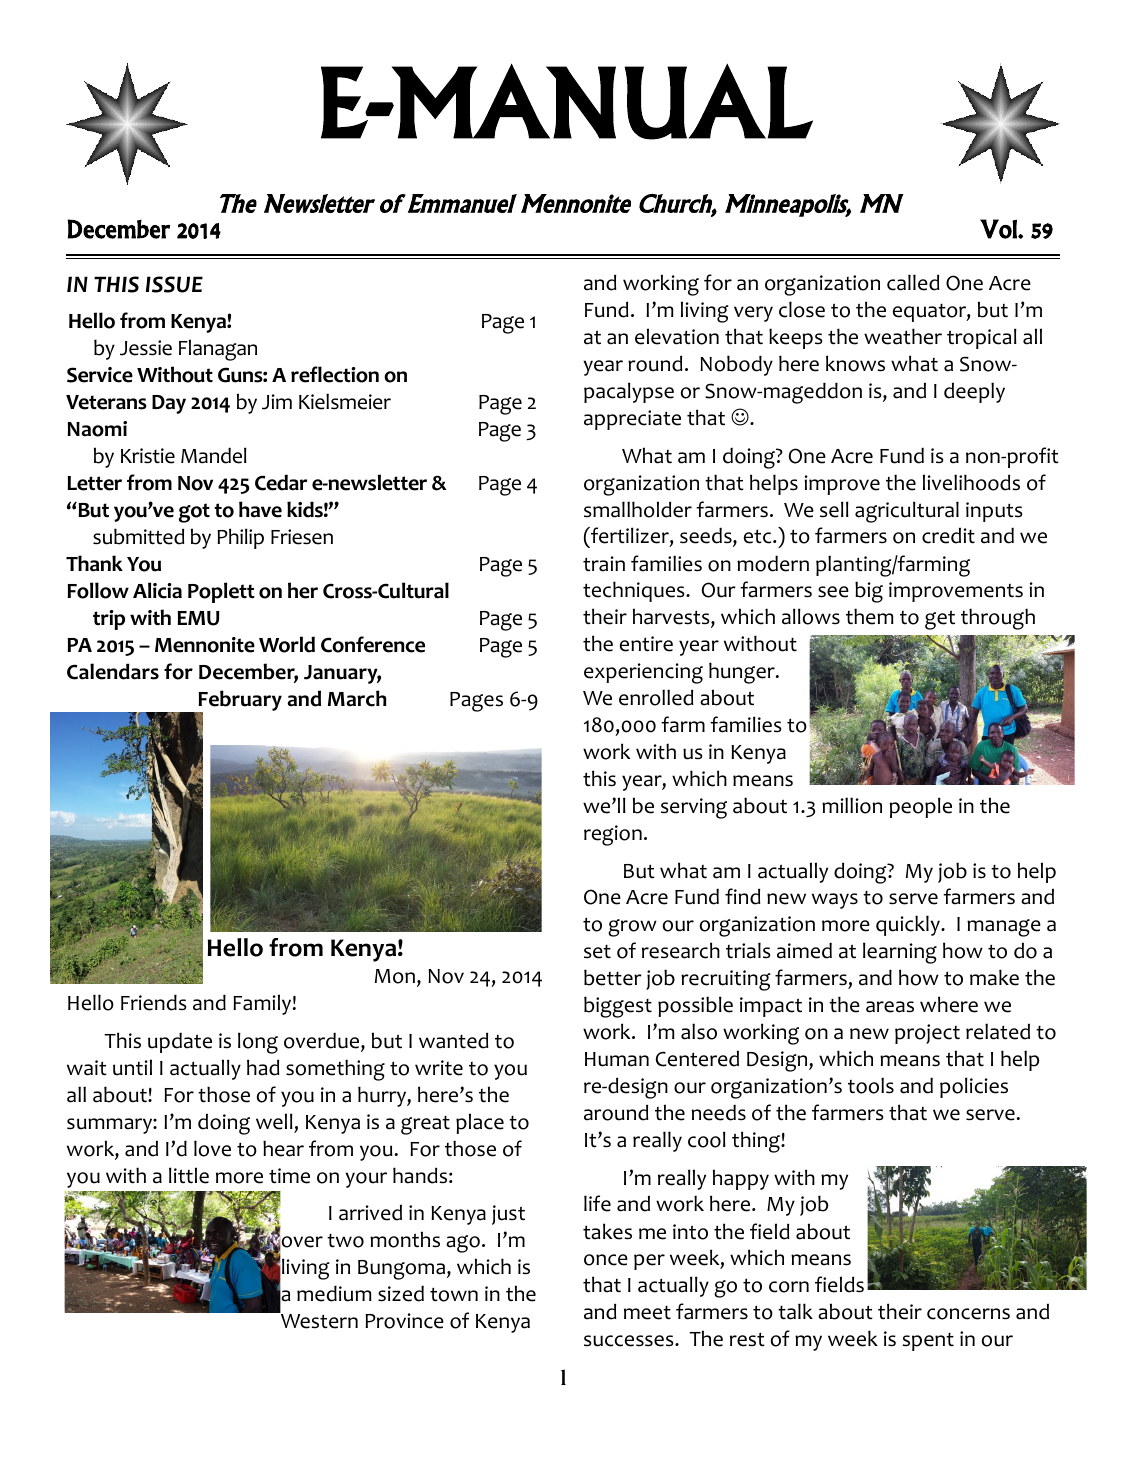 This screenshot has width=1126, height=1457. What do you see at coordinates (153, 1003) in the screenshot?
I see `Friends` at bounding box center [153, 1003].
